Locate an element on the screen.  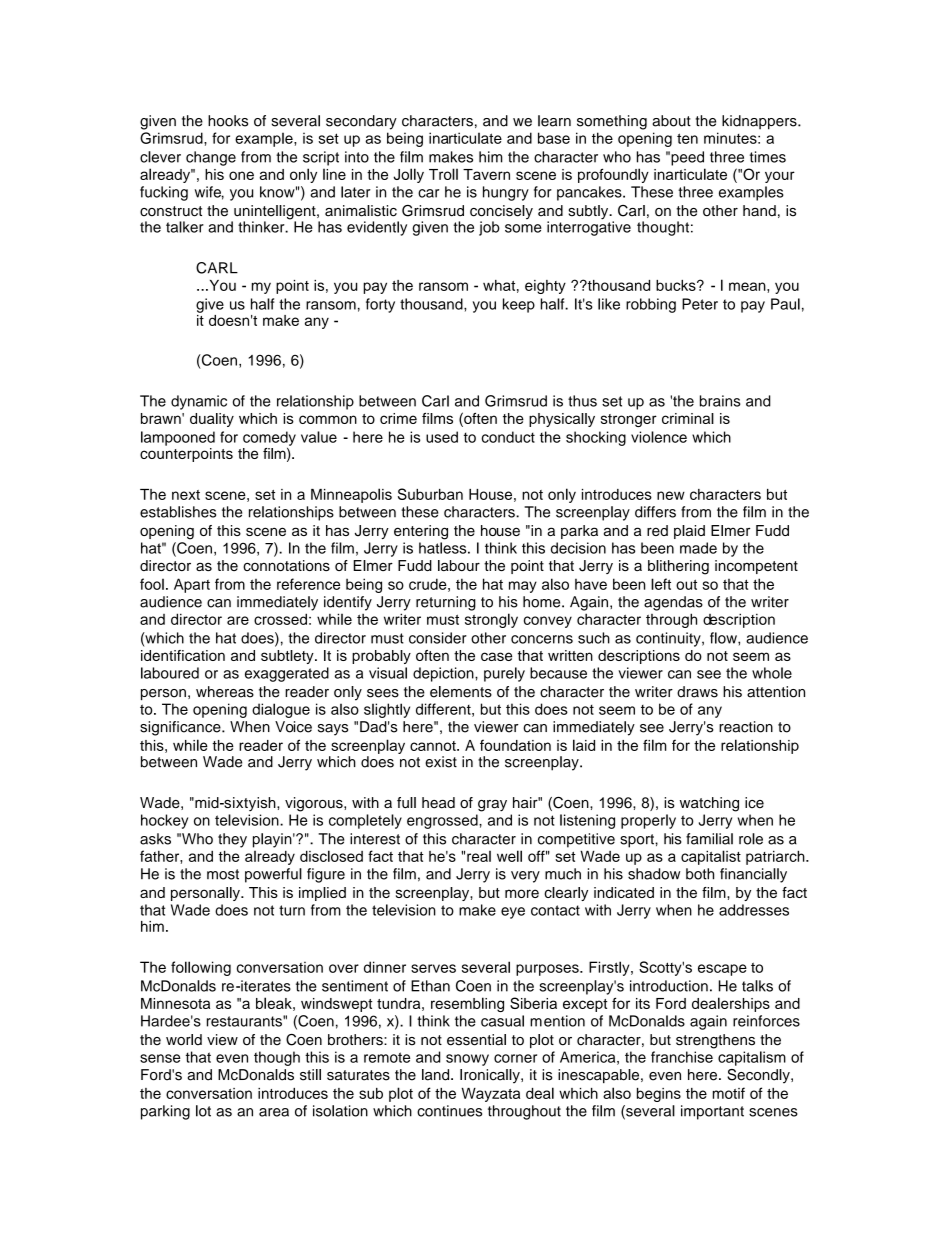
change is located at coordinates (211, 158).
